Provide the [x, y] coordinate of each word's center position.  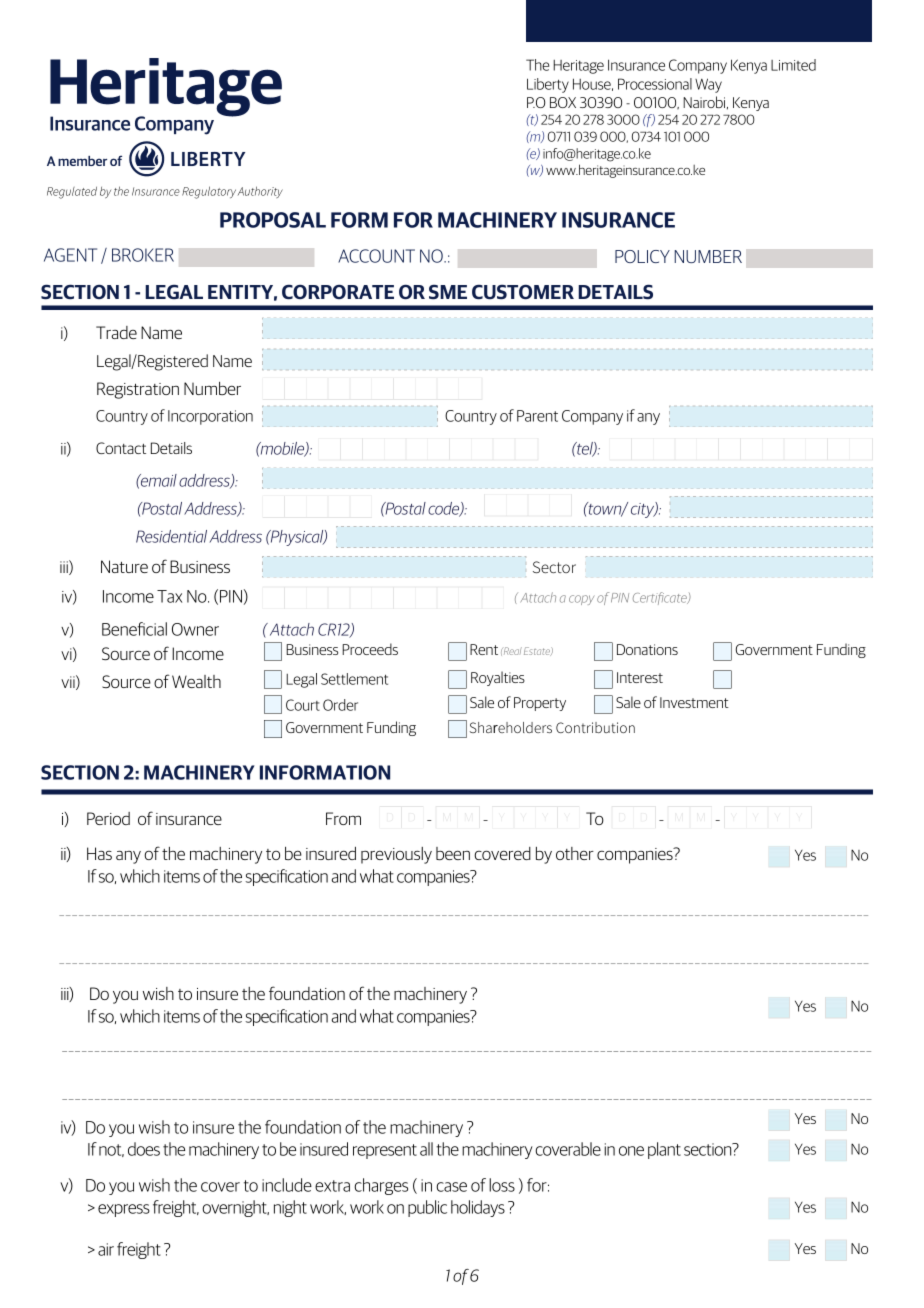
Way [708, 85]
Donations [647, 649]
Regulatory [209, 192]
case [451, 1187]
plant [664, 1150]
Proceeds [370, 649]
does [144, 1149]
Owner [195, 629]
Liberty [548, 85]
